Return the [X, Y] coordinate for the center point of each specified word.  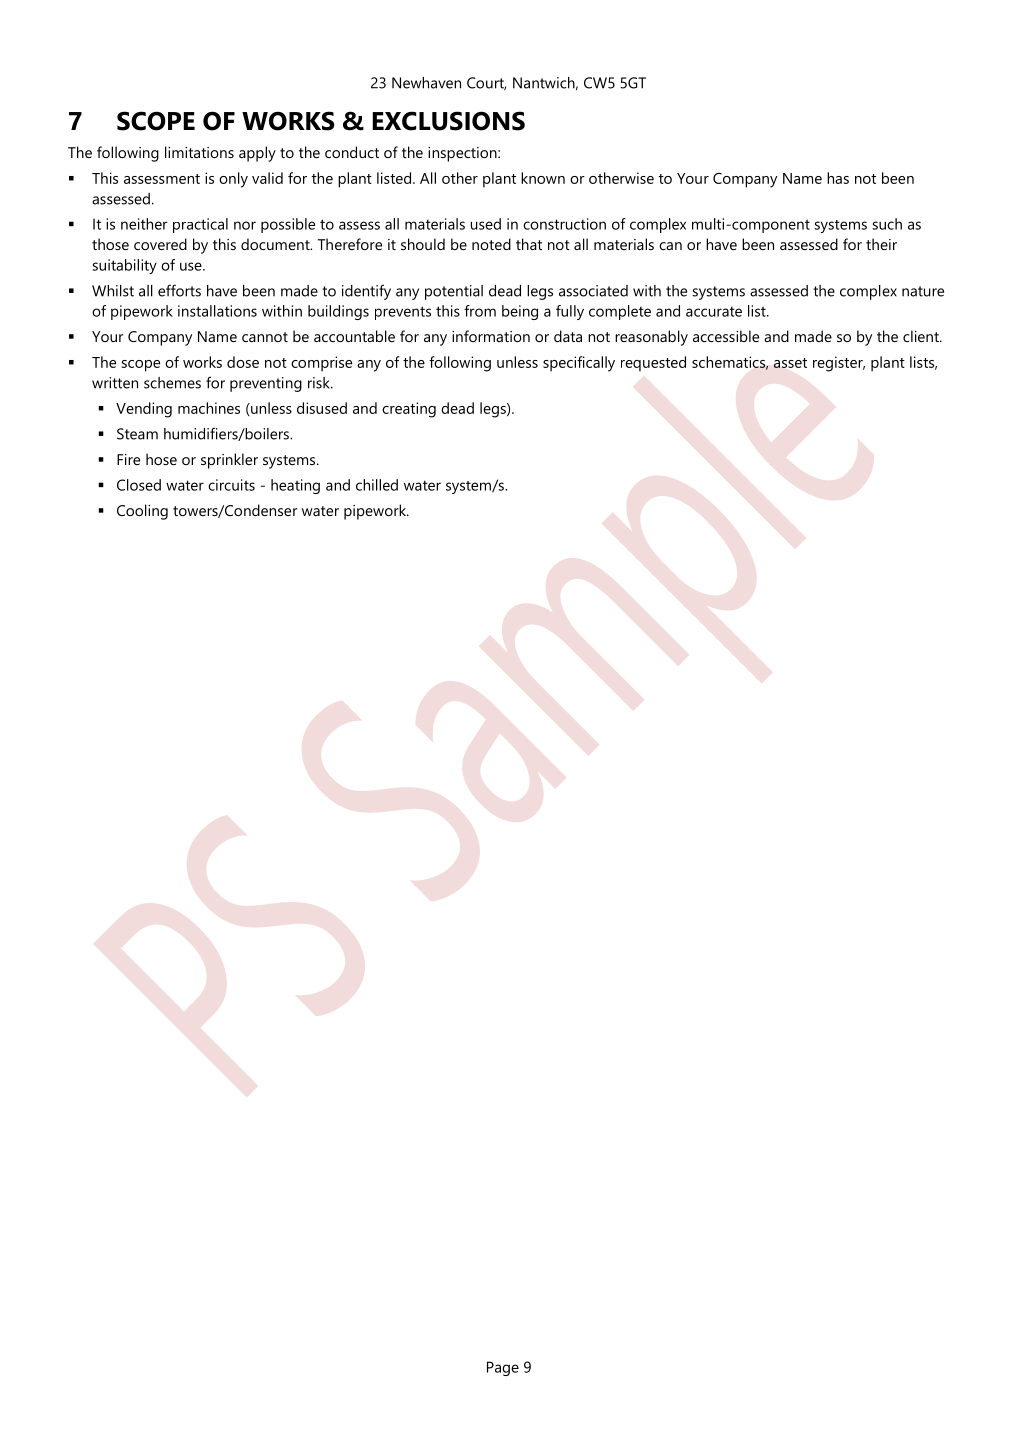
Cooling [142, 512]
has [838, 178]
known [543, 178]
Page [503, 1368]
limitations [199, 152]
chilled [377, 485]
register [839, 364]
